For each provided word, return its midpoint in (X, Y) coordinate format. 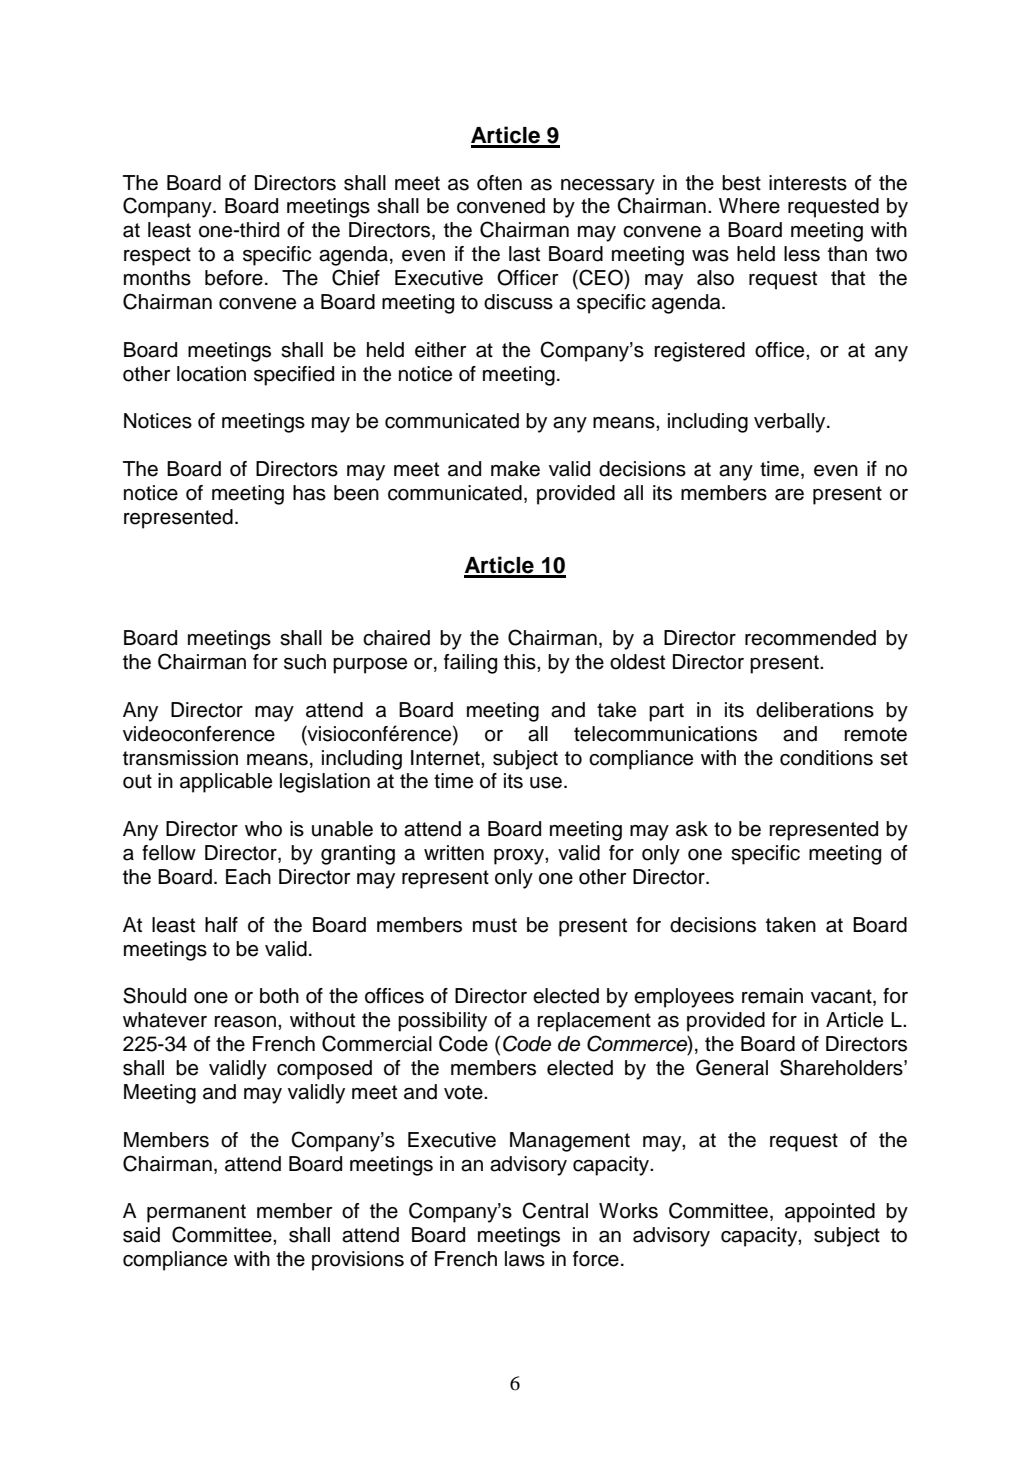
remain (772, 996)
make (515, 469)
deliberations (815, 710)
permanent (196, 1213)
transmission (180, 758)
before (234, 278)
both (279, 996)
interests (808, 183)
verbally (791, 423)
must (495, 925)
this (521, 662)
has (309, 493)
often (499, 183)
